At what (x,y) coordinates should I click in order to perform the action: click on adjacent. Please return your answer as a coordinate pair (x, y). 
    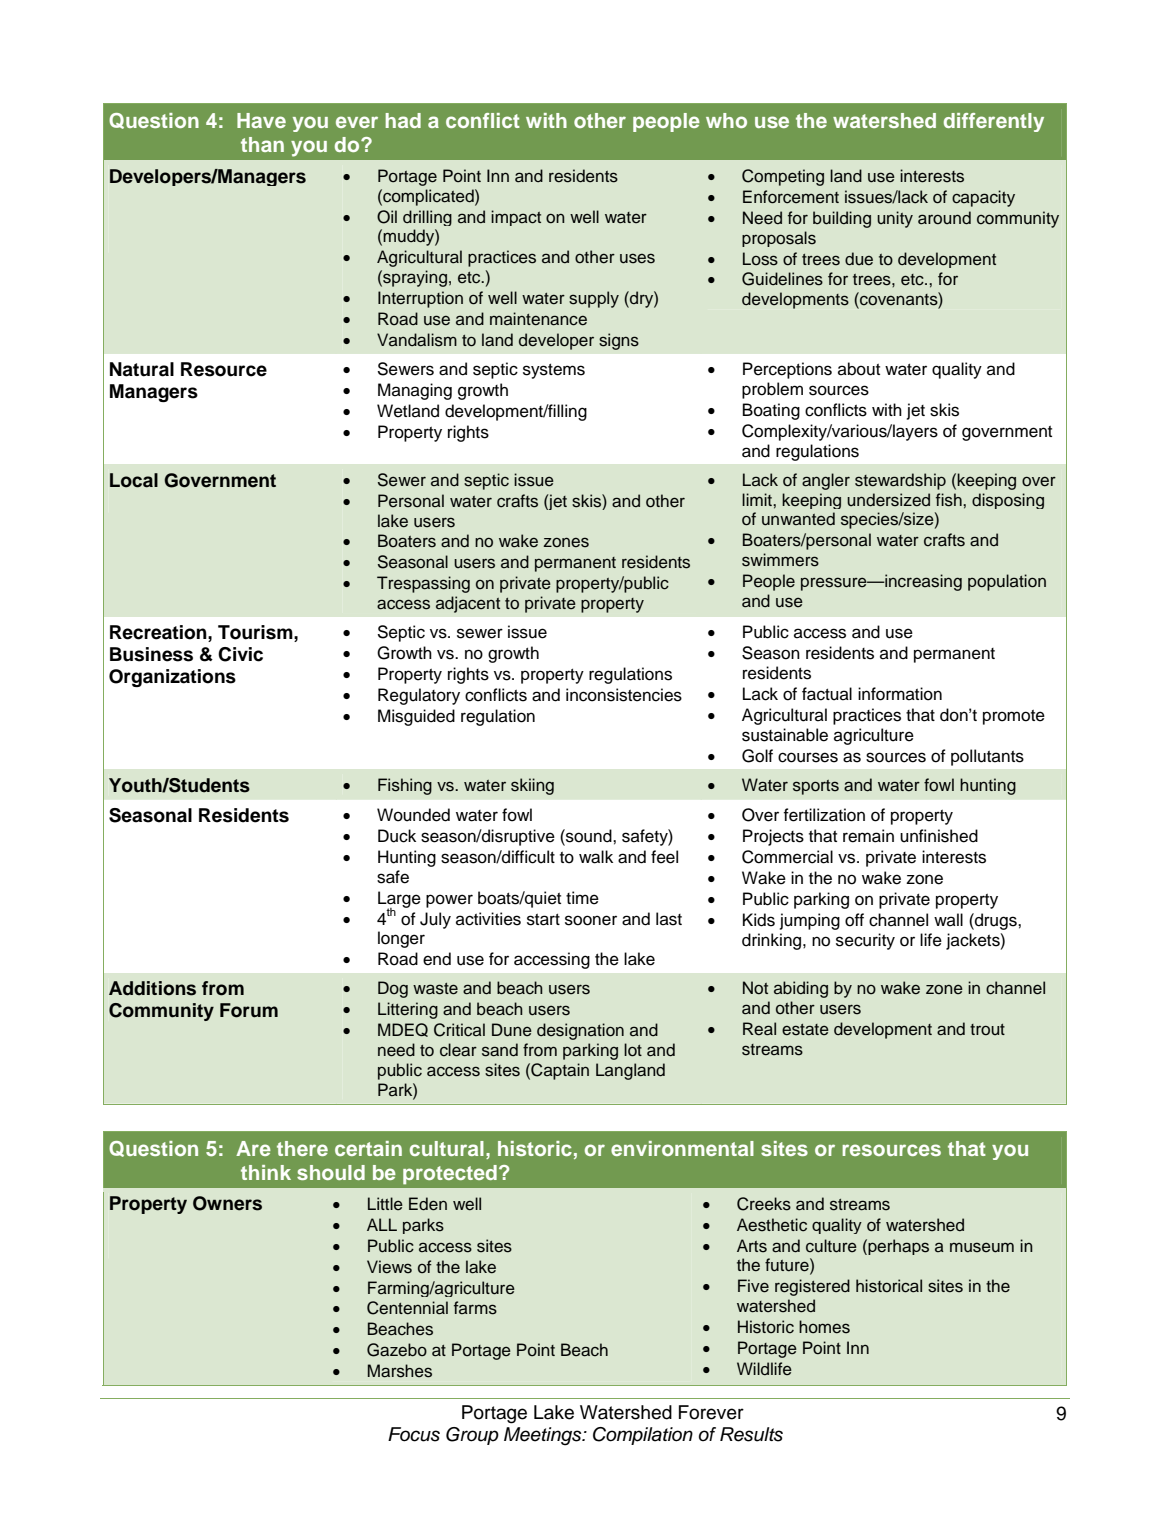
    Looking at the image, I should click on (468, 604).
